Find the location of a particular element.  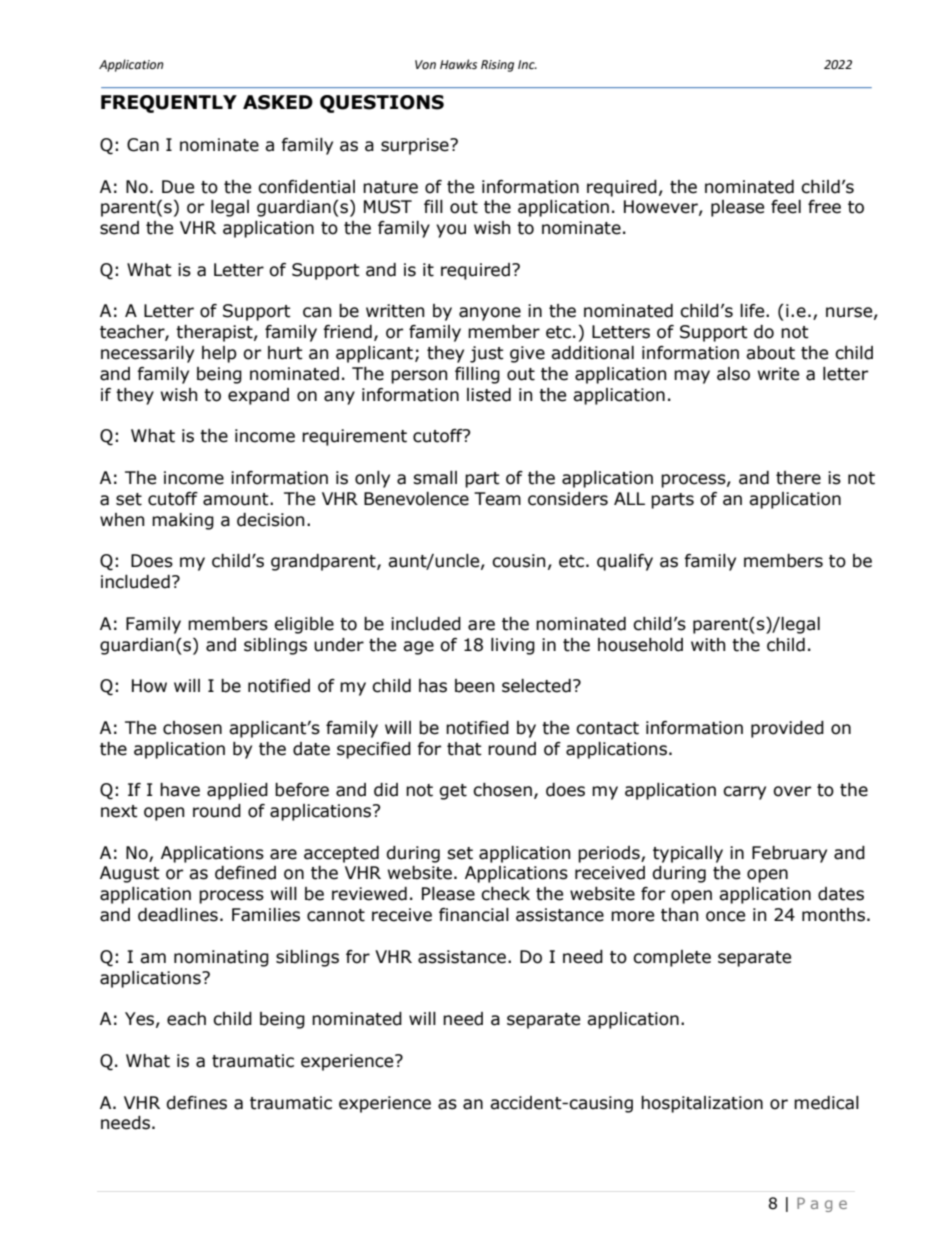

making is located at coordinates (183, 521).
